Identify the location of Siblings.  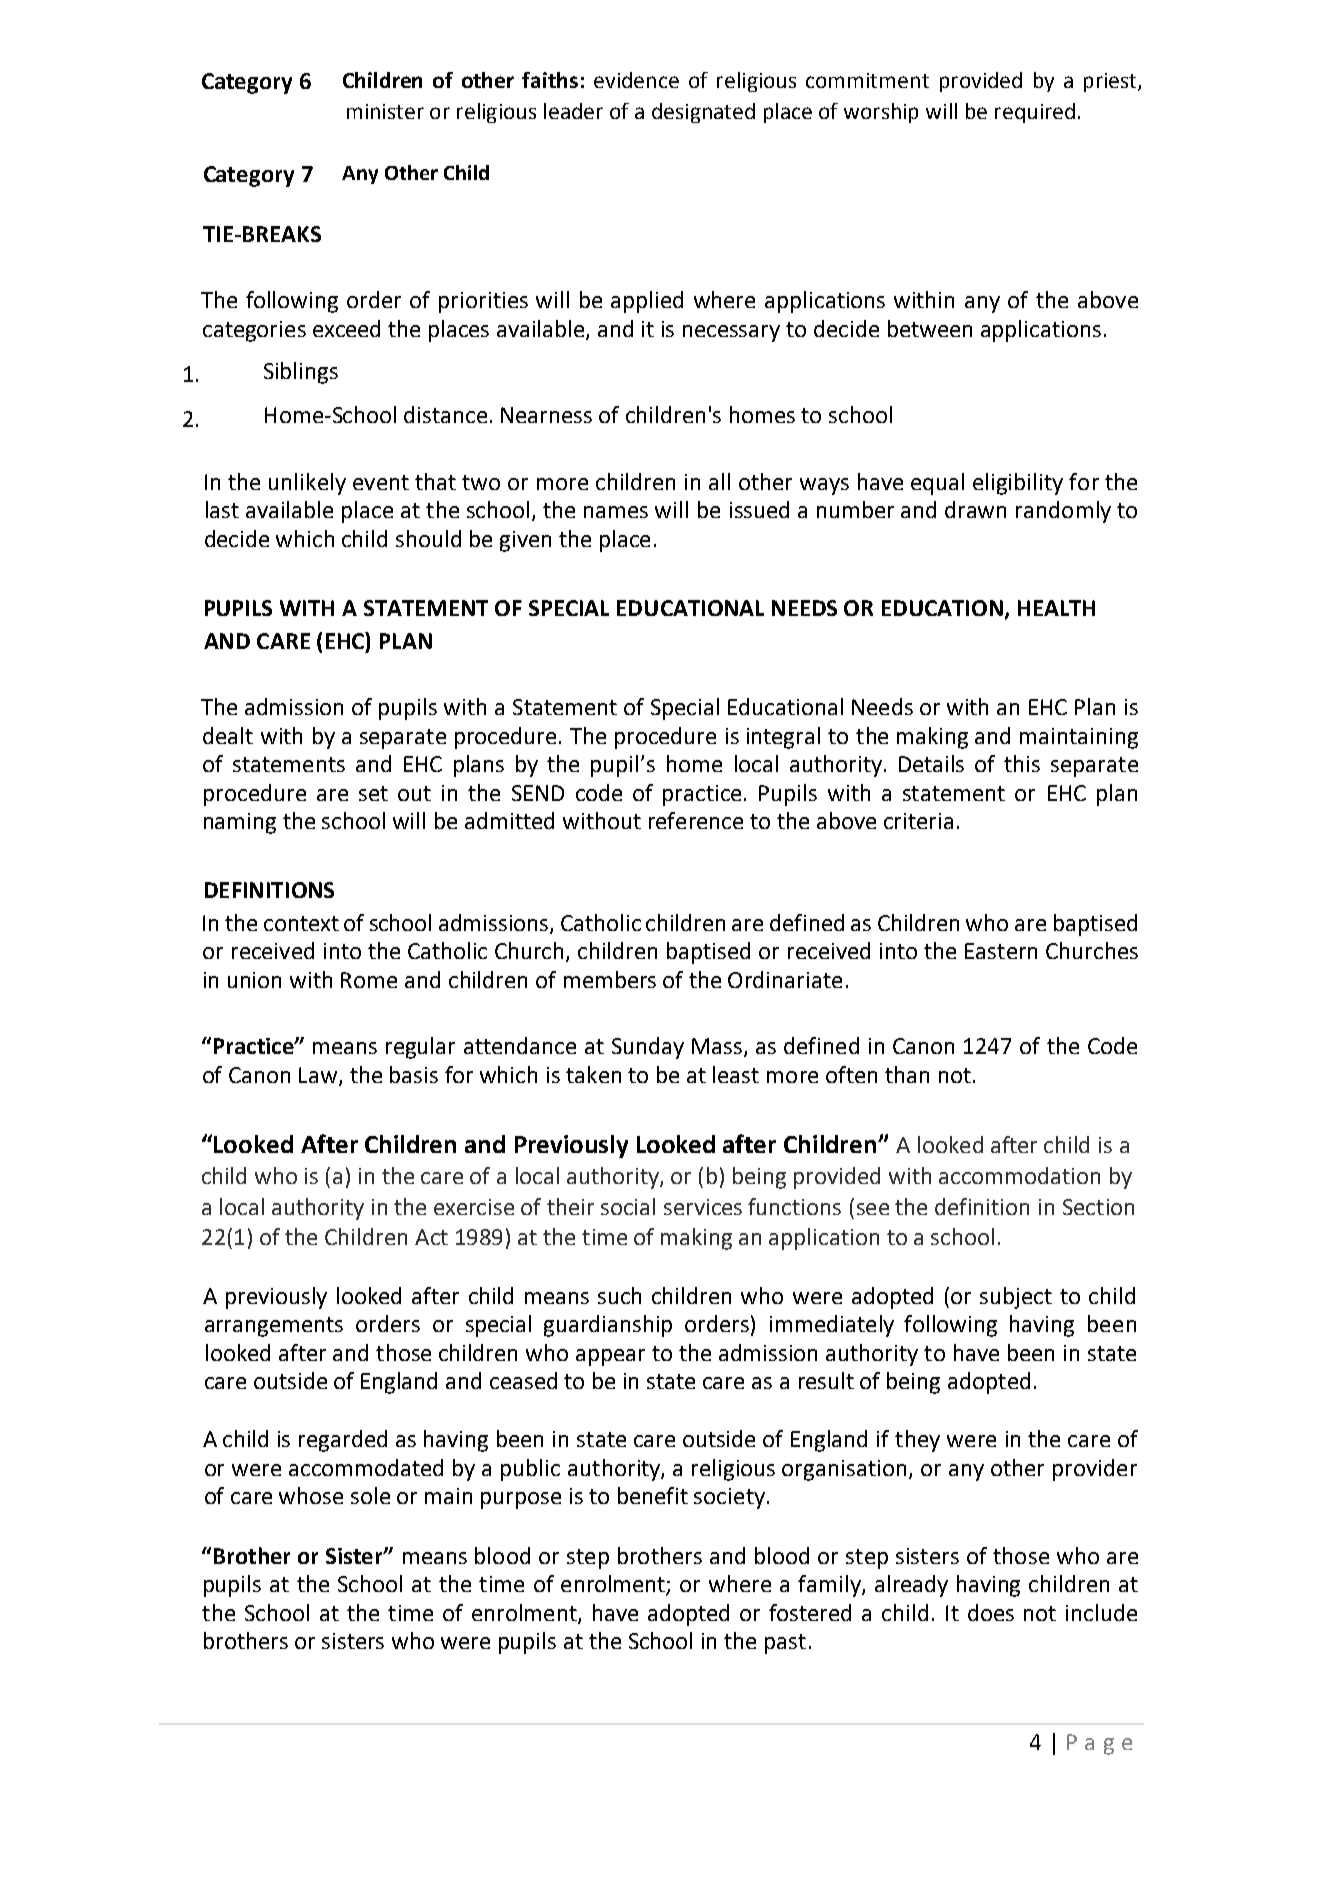
(301, 373).
